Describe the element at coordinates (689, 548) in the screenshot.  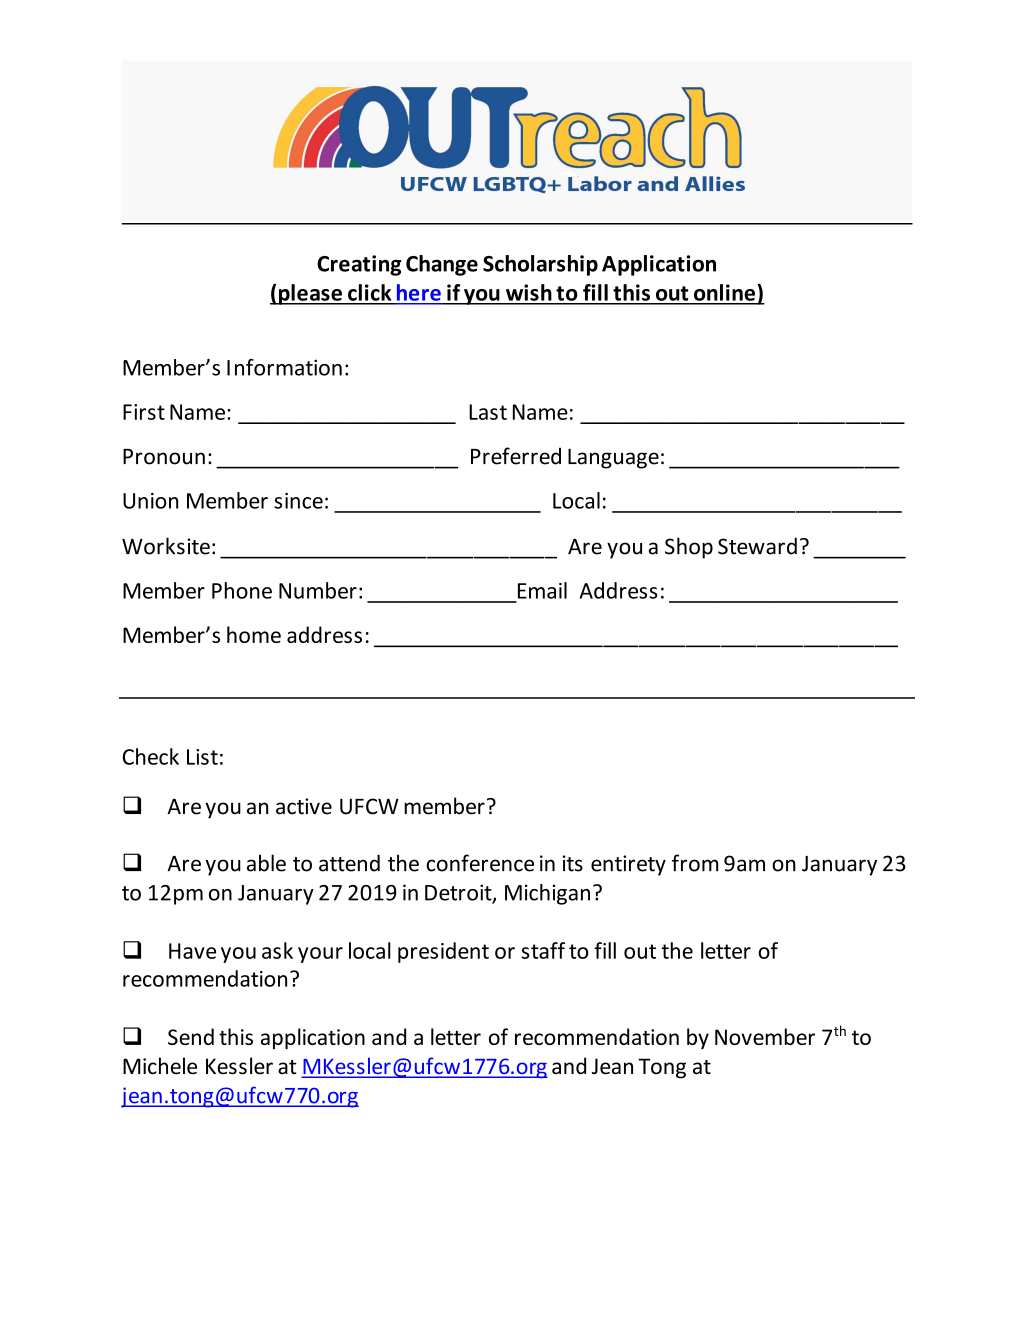
I see `Shop` at that location.
